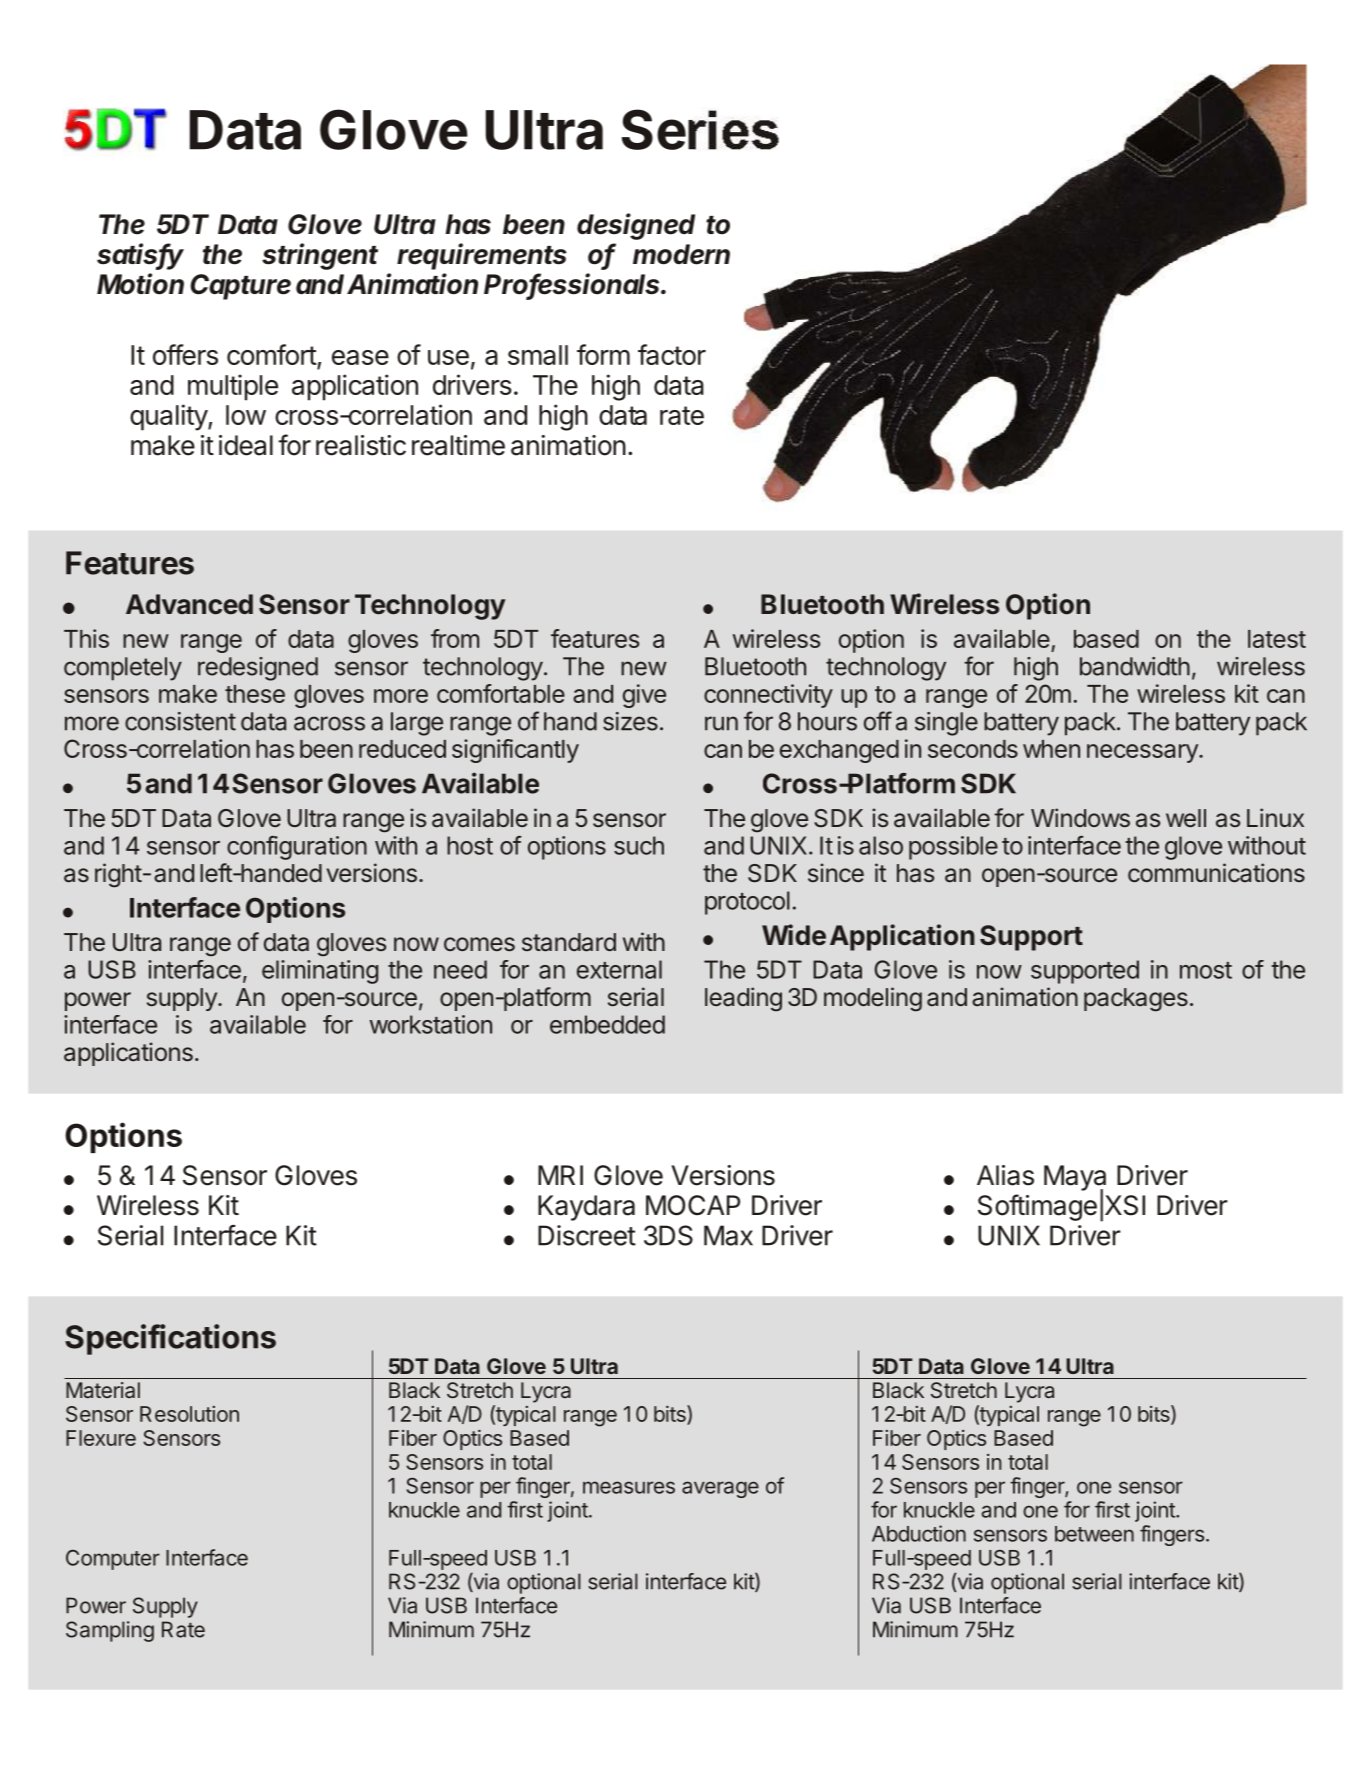 The width and height of the screenshot is (1371, 1774). What do you see at coordinates (113, 1559) in the screenshot?
I see `Computer` at bounding box center [113, 1559].
